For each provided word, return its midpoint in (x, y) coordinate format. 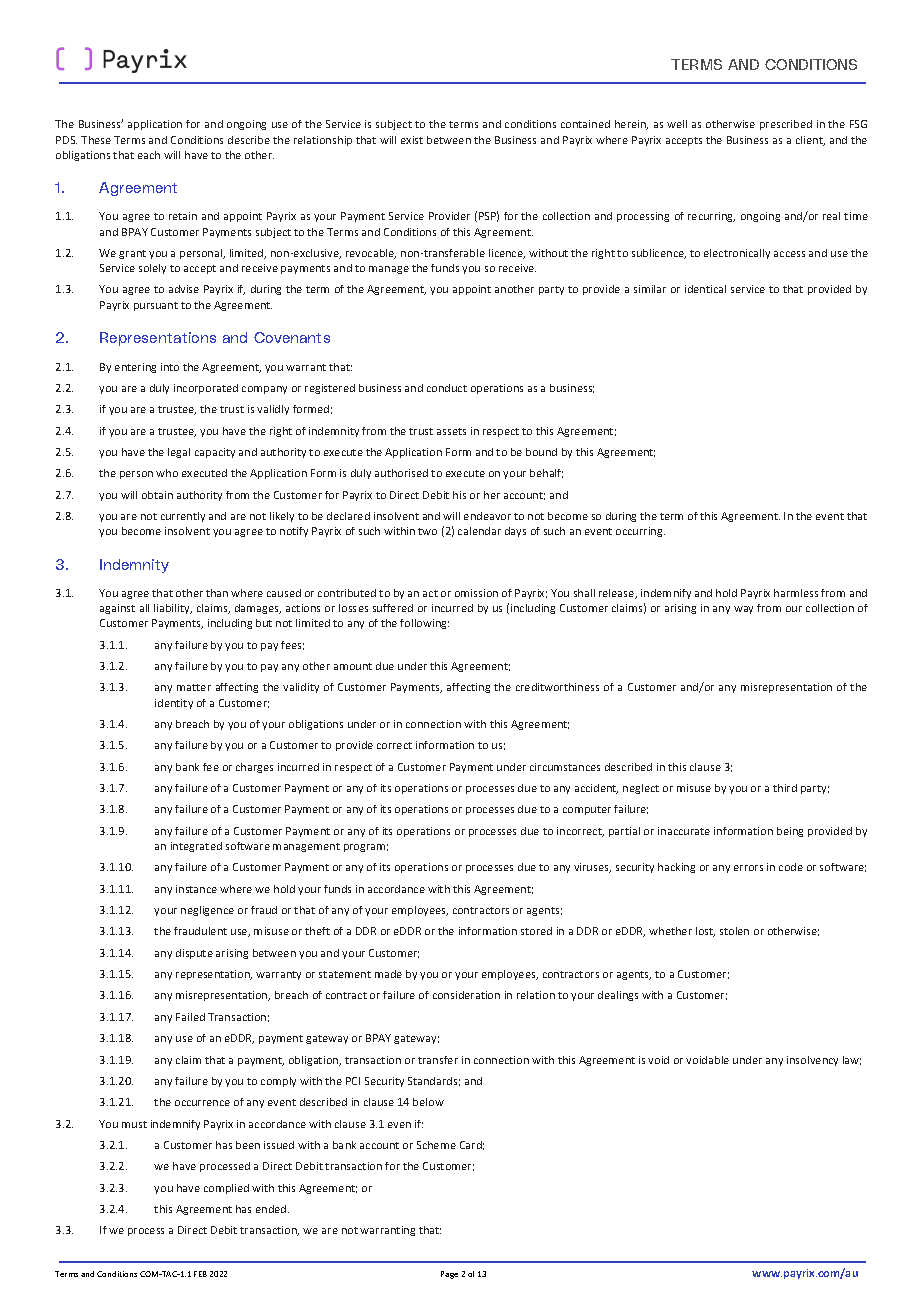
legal (179, 453)
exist (412, 140)
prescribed (786, 125)
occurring (640, 532)
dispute (194, 954)
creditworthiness (557, 687)
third (785, 788)
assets (451, 431)
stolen (734, 931)
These (96, 140)
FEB (200, 1274)
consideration (466, 995)
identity (174, 704)
